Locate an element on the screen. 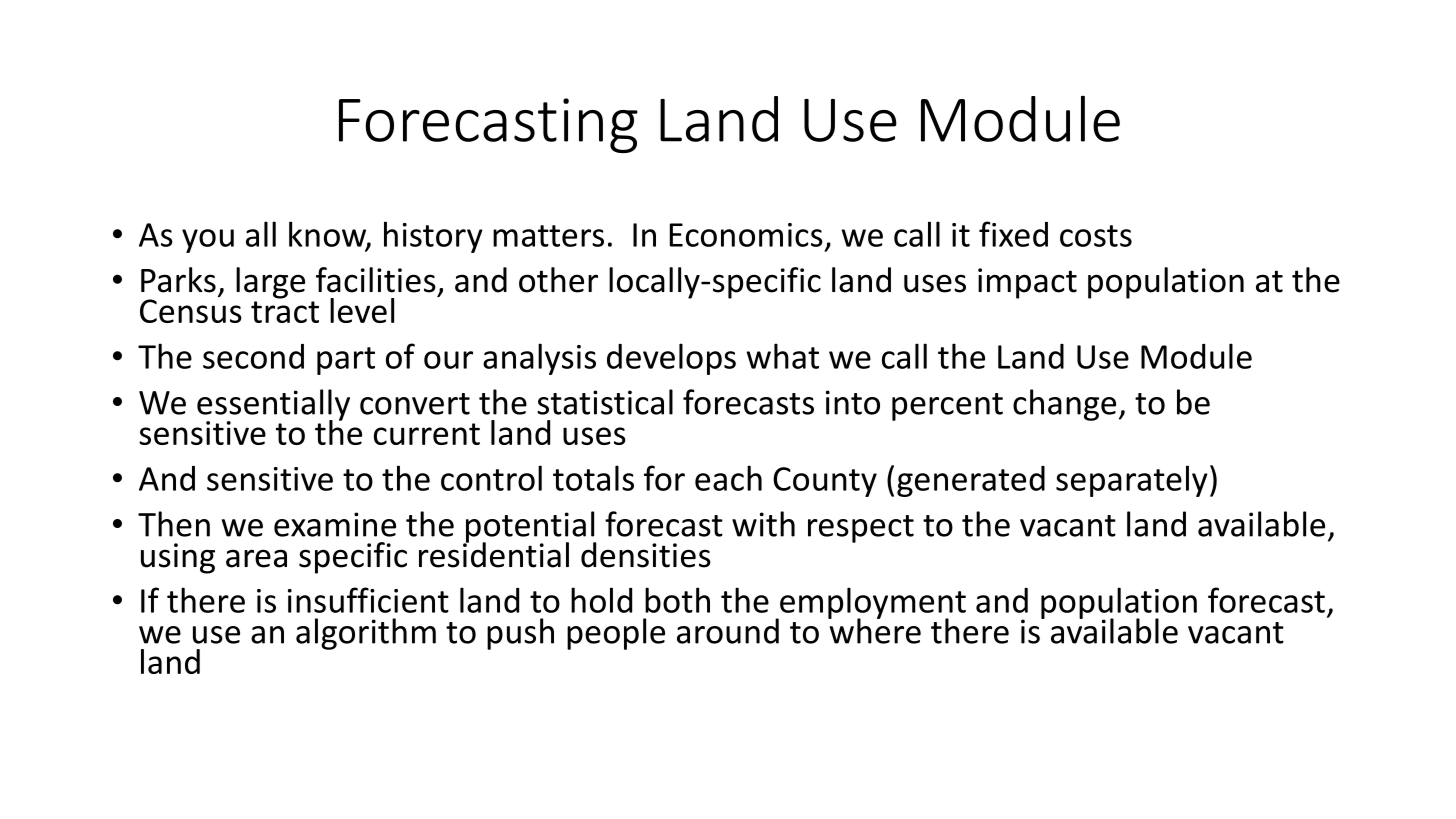 Image resolution: width=1456 pixels, height=819 pixels. fixed is located at coordinates (1013, 234).
